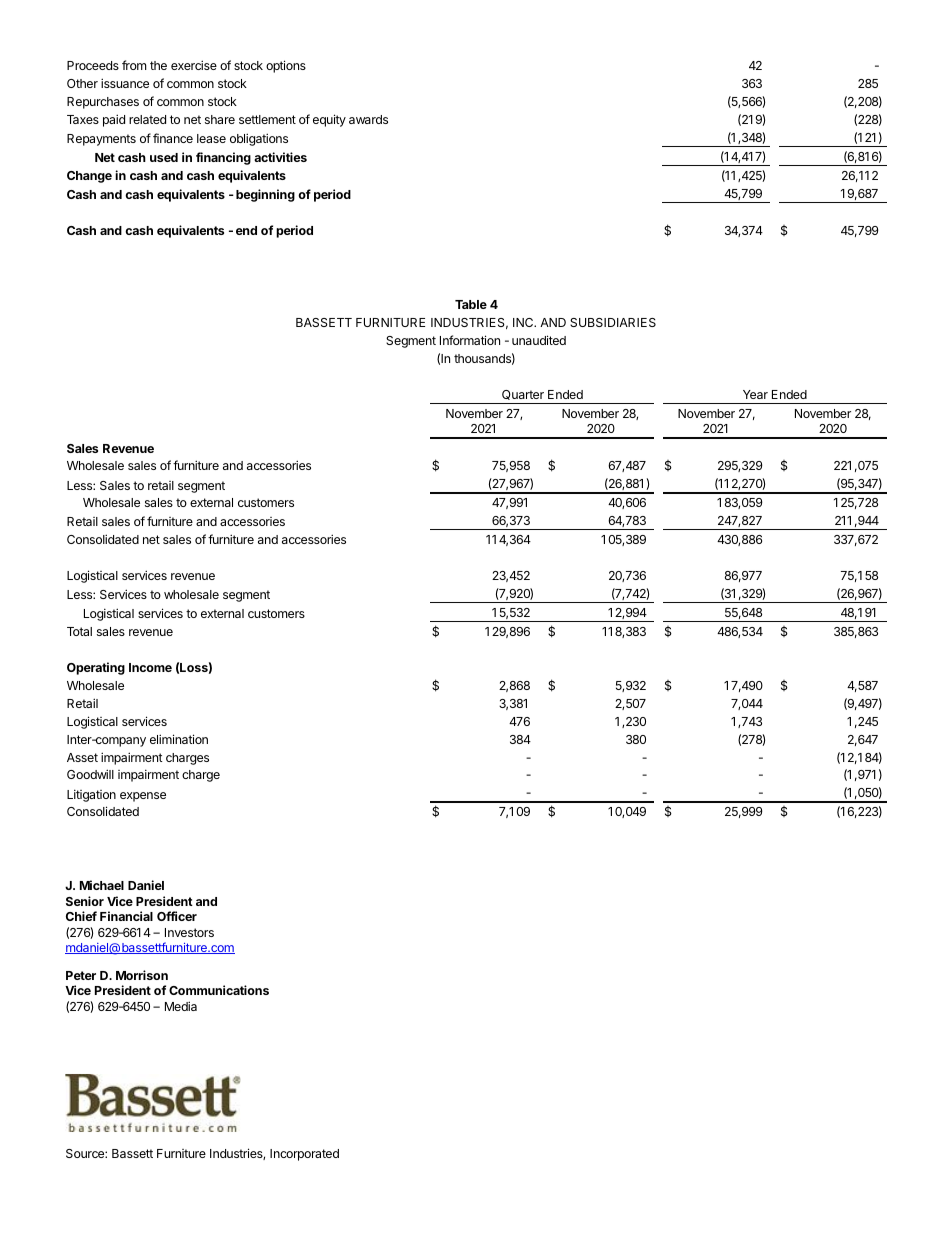 This image has height=1233, width=952. What do you see at coordinates (219, 990) in the image?
I see `Communications` at bounding box center [219, 990].
